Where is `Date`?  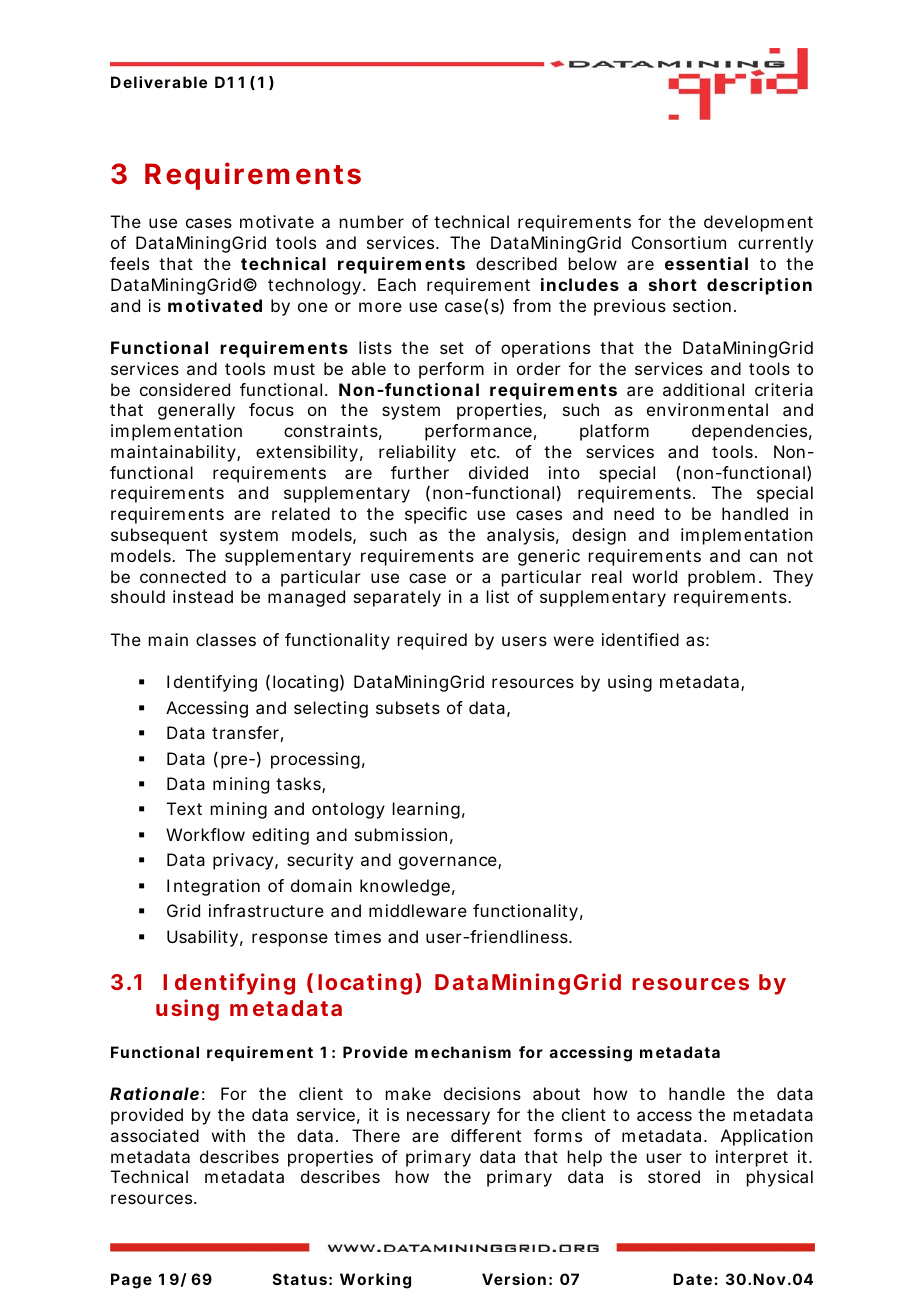
Date is located at coordinates (692, 1279).
